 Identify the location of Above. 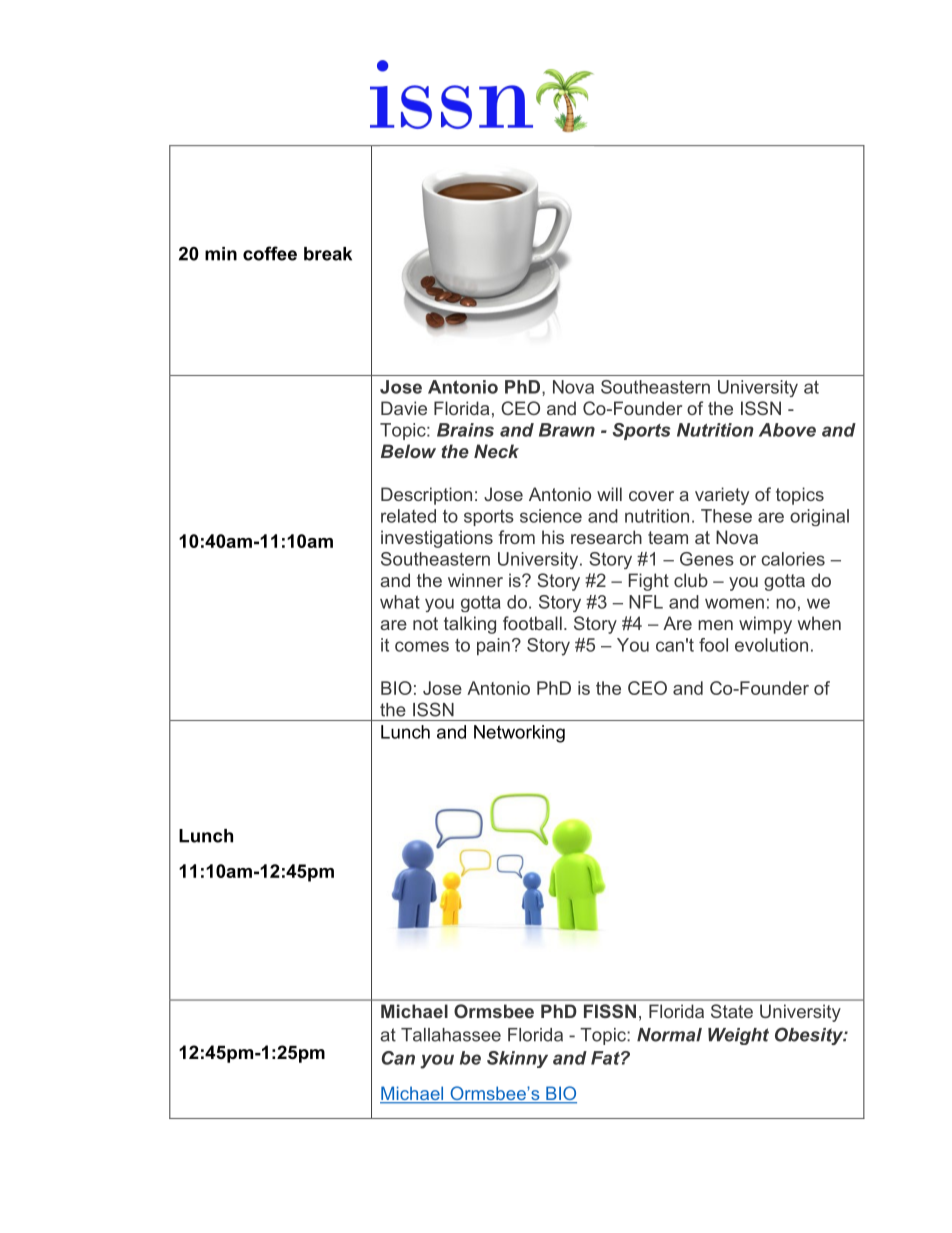
(787, 430).
